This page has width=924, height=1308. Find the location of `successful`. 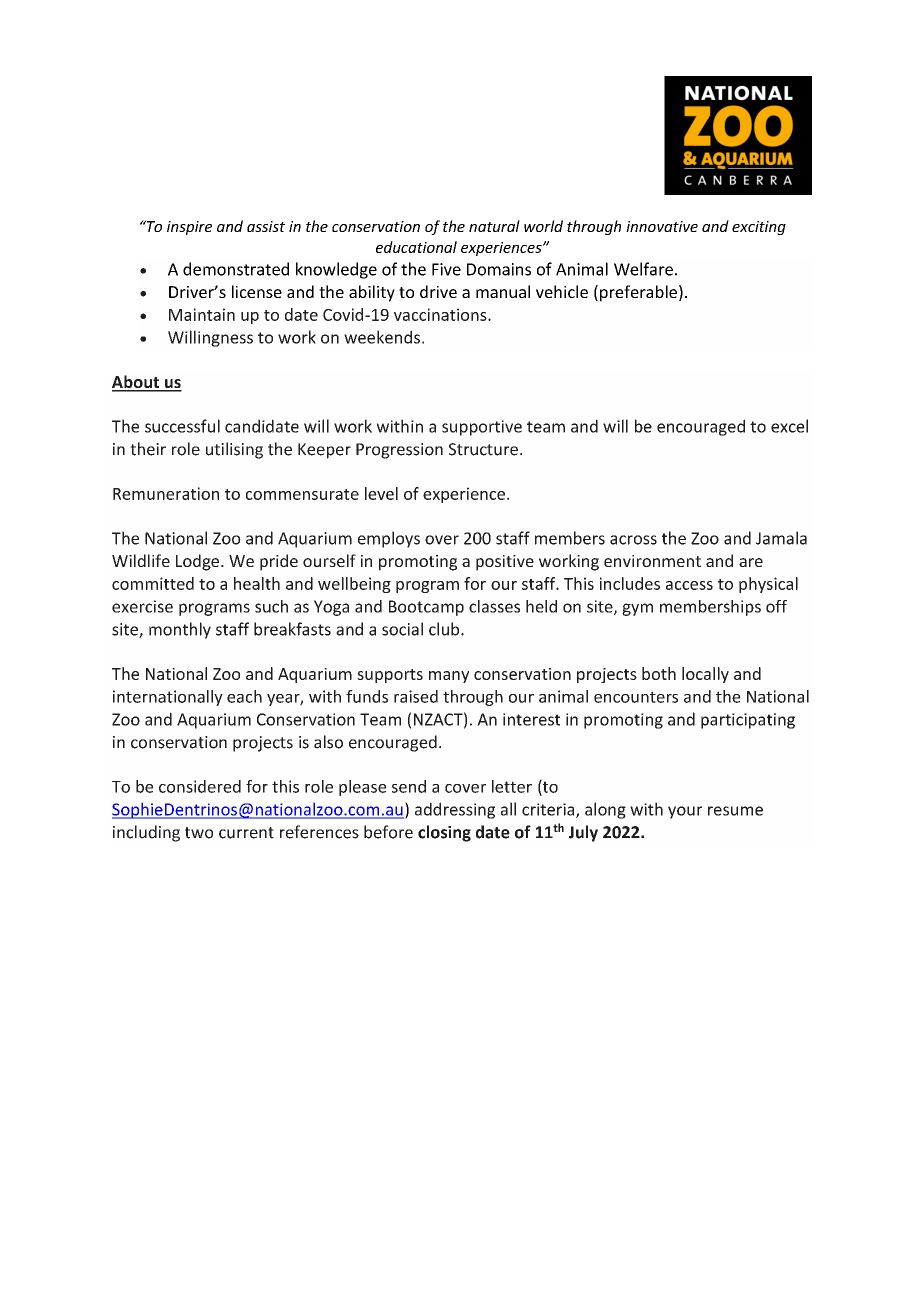

successful is located at coordinates (182, 426).
